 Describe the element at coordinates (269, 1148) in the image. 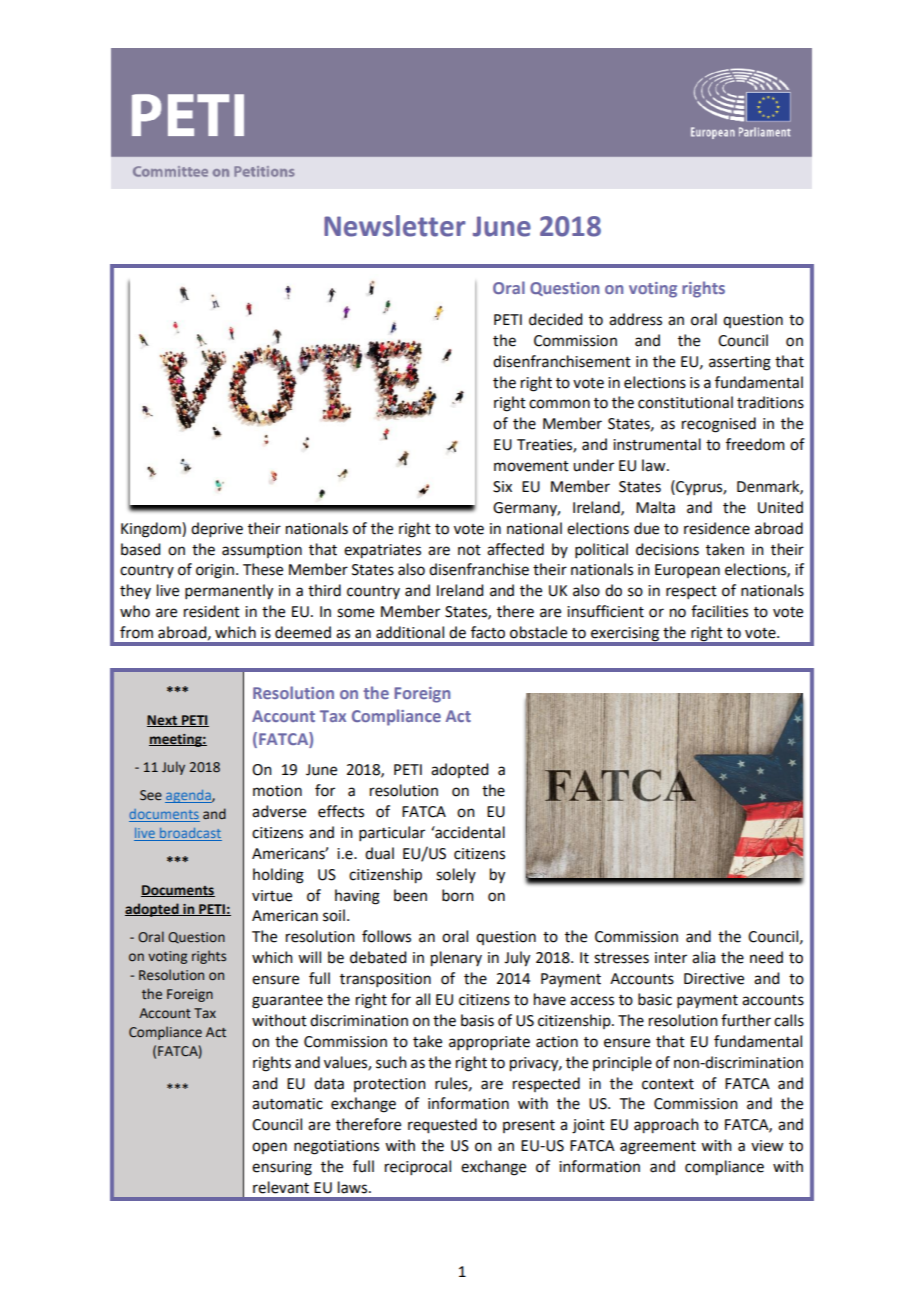

I see `open` at that location.
